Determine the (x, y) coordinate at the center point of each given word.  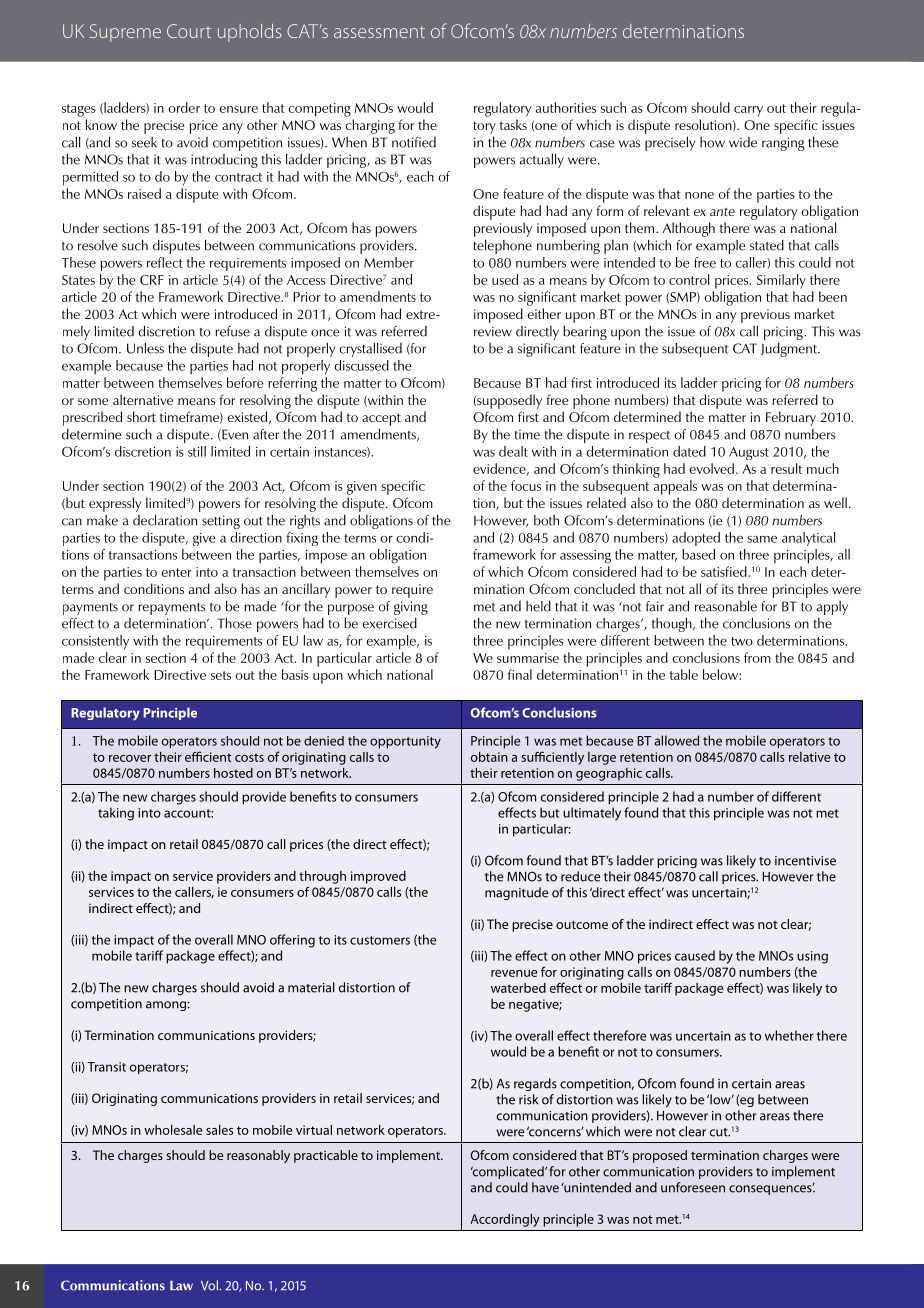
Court (189, 31)
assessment (379, 32)
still (197, 451)
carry (748, 111)
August (749, 453)
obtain (489, 757)
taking (116, 814)
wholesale (173, 1130)
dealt (513, 451)
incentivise (805, 861)
